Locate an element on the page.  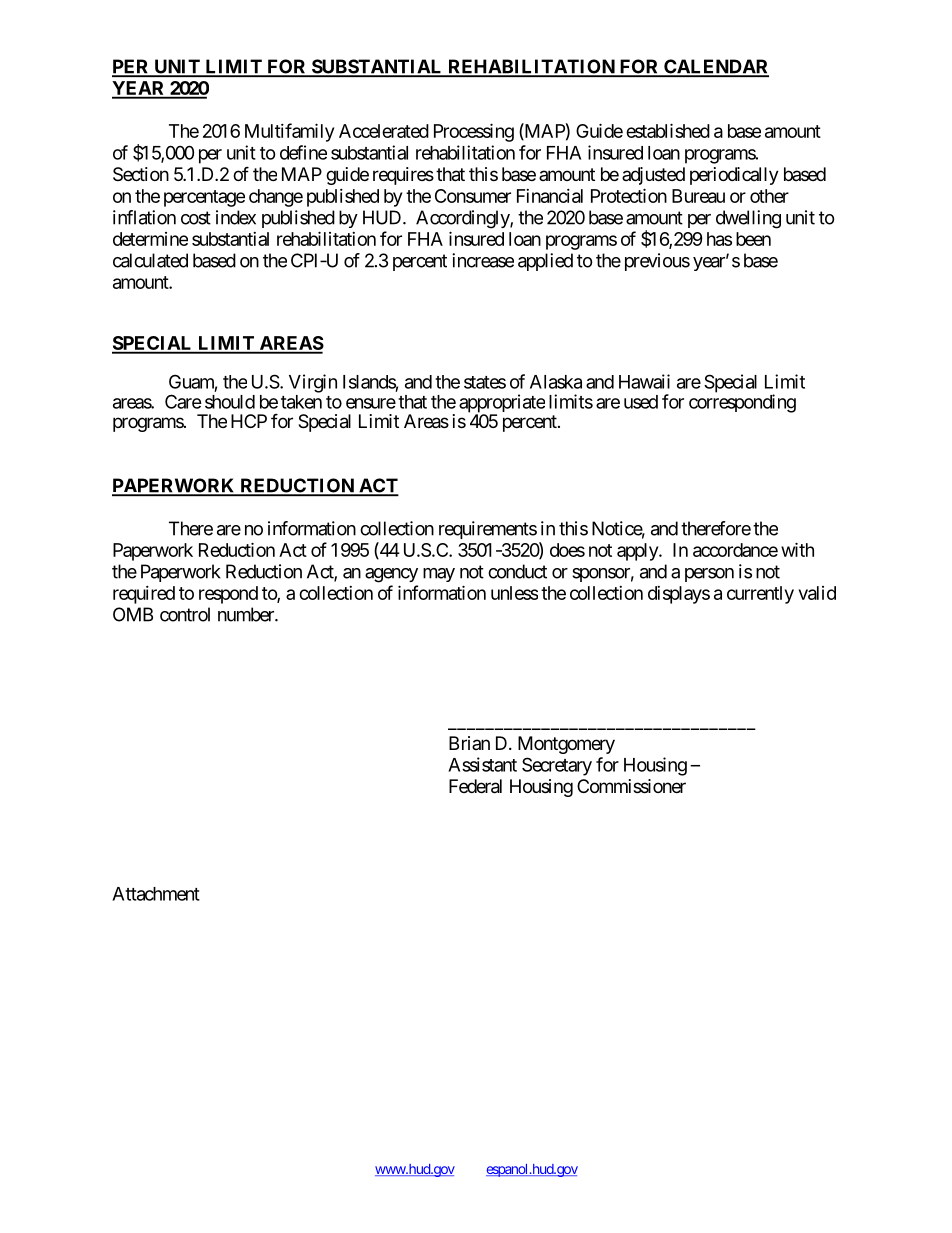
appropriate is located at coordinates (502, 404).
